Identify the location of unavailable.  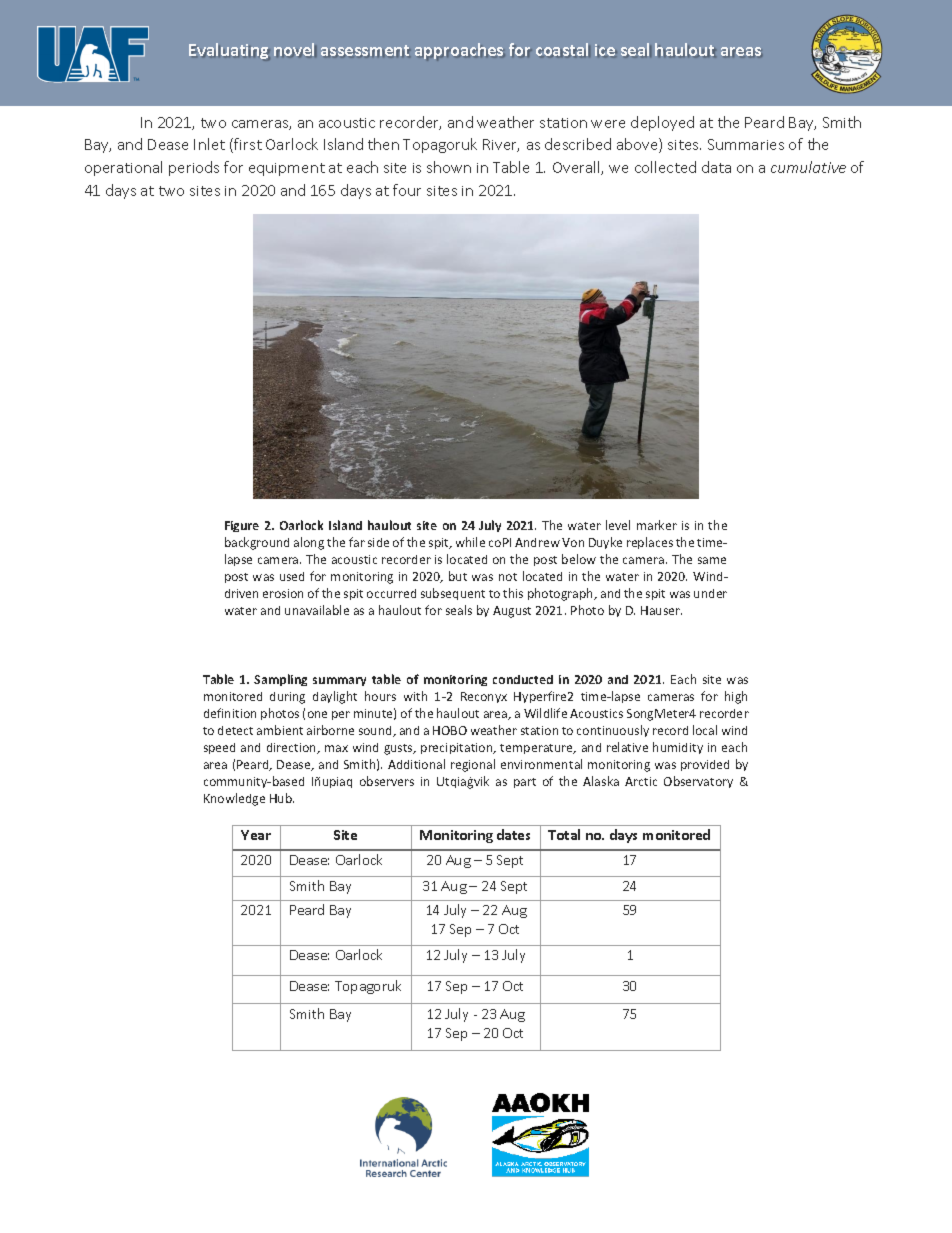
(317, 610).
